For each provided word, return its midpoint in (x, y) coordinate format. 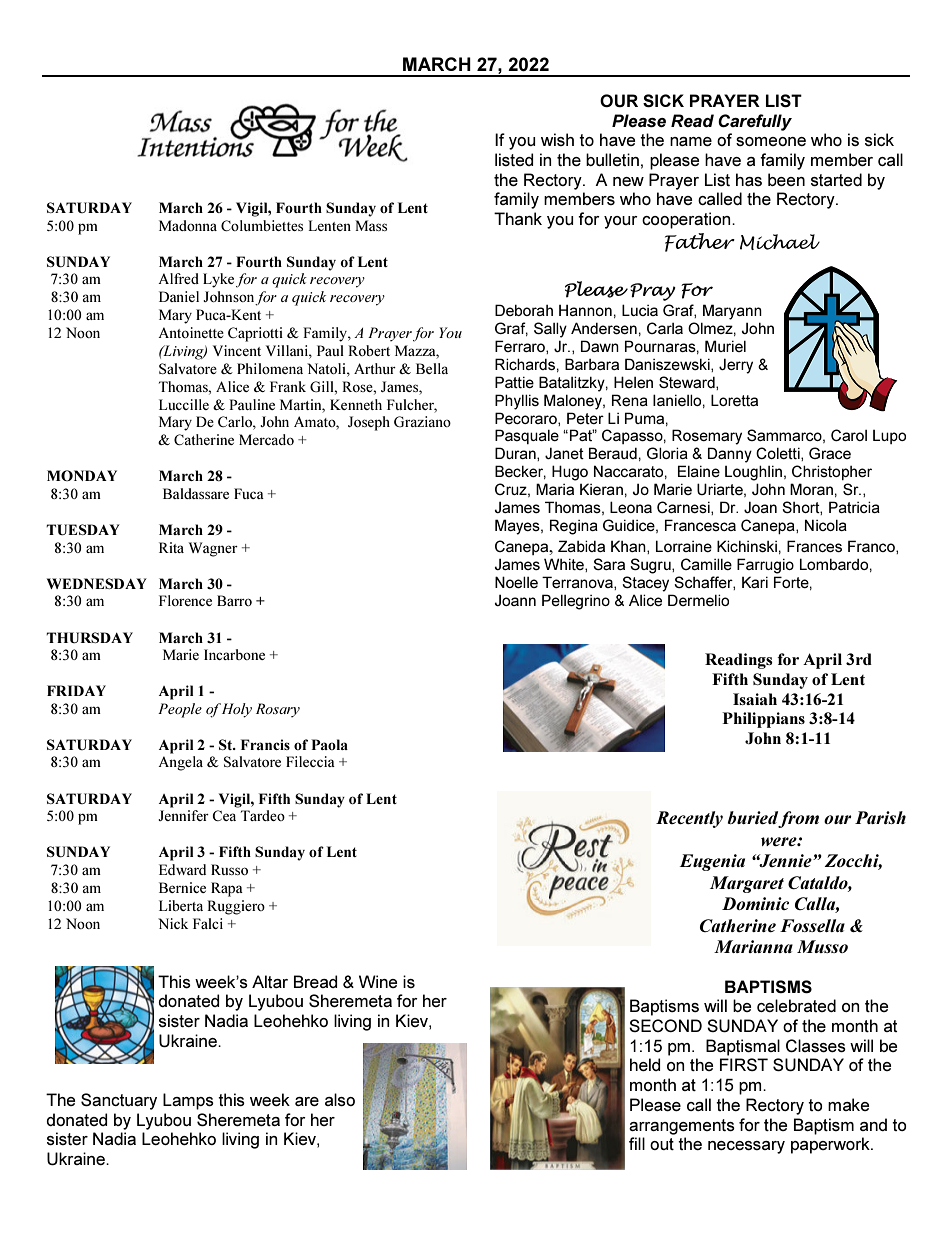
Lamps (188, 1101)
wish (557, 139)
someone (771, 141)
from (798, 819)
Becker (520, 472)
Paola (329, 744)
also (340, 1099)
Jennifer (183, 815)
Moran (811, 489)
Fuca (249, 493)
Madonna (188, 225)
